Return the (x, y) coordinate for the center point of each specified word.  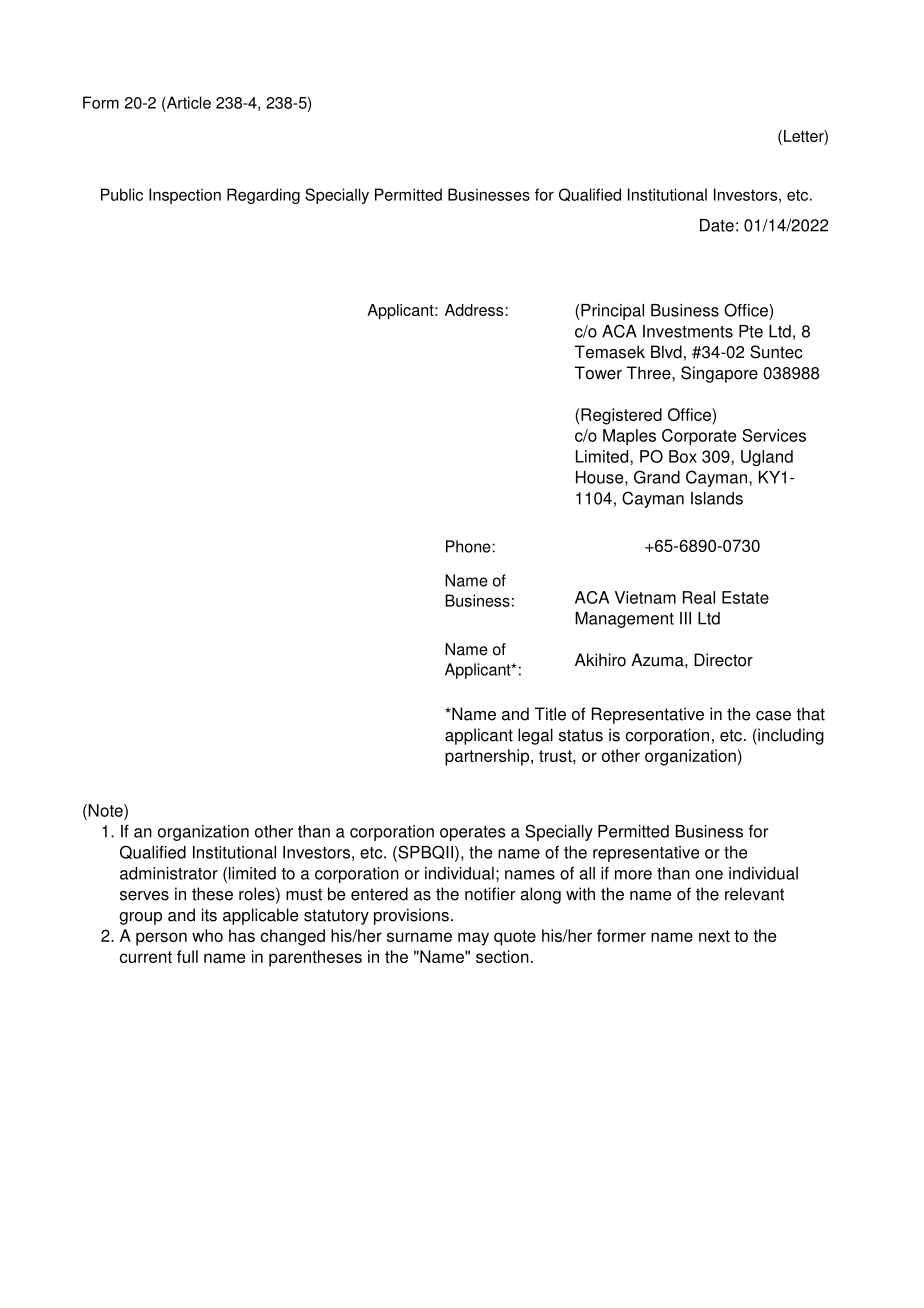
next (714, 936)
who (207, 935)
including (790, 736)
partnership (488, 757)
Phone (469, 546)
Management (624, 620)
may (473, 939)
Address (475, 310)
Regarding (263, 196)
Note (105, 810)
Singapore (719, 374)
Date (717, 225)
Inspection (185, 196)
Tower (598, 373)
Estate (745, 597)
